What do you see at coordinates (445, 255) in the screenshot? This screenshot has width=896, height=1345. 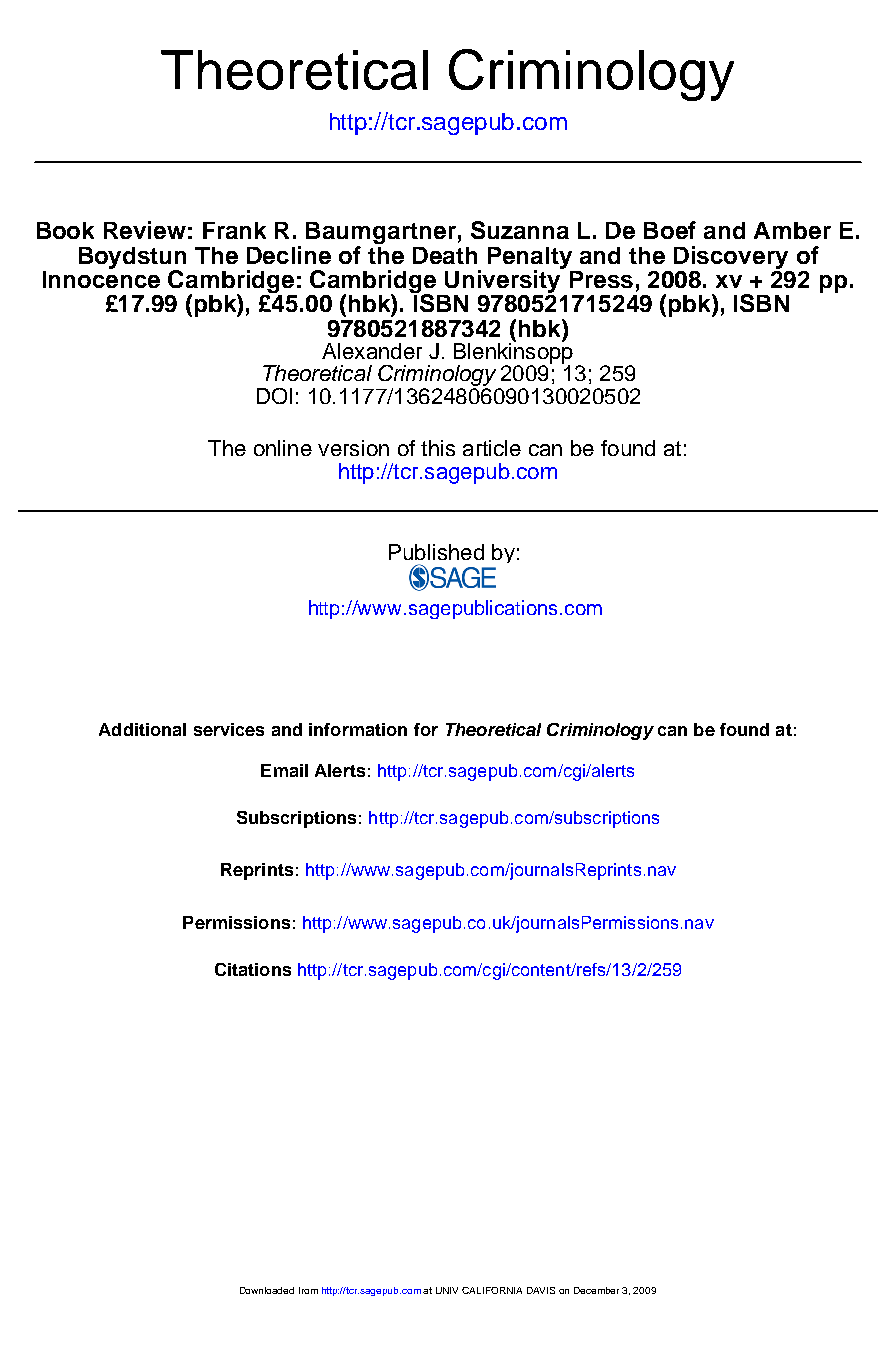 I see `Death` at bounding box center [445, 255].
